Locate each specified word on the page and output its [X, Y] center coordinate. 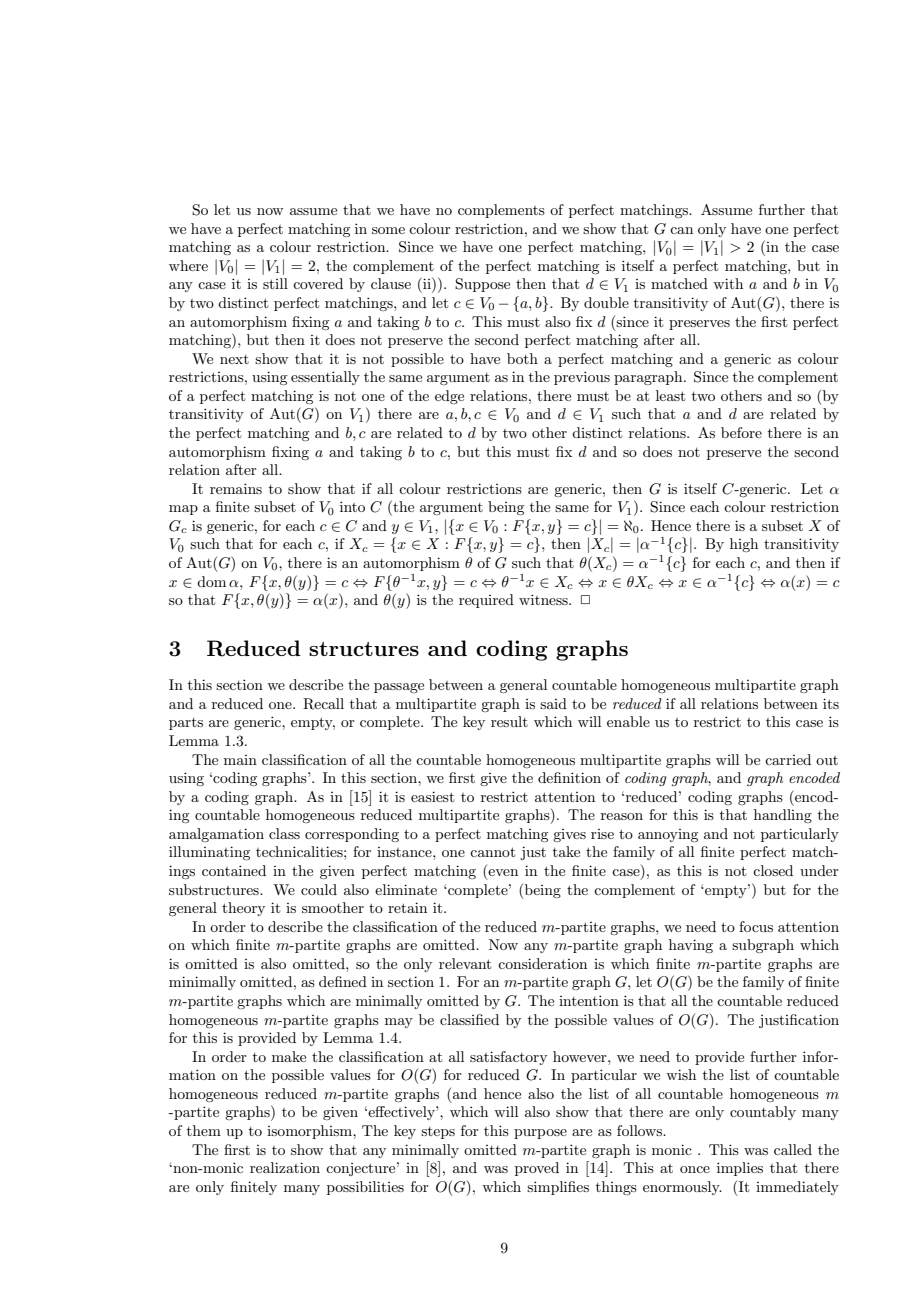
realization [285, 1167]
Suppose [482, 285]
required [486, 601]
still [275, 283]
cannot [492, 852]
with [728, 283]
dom [211, 581]
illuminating [209, 853]
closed [773, 870]
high [744, 545]
